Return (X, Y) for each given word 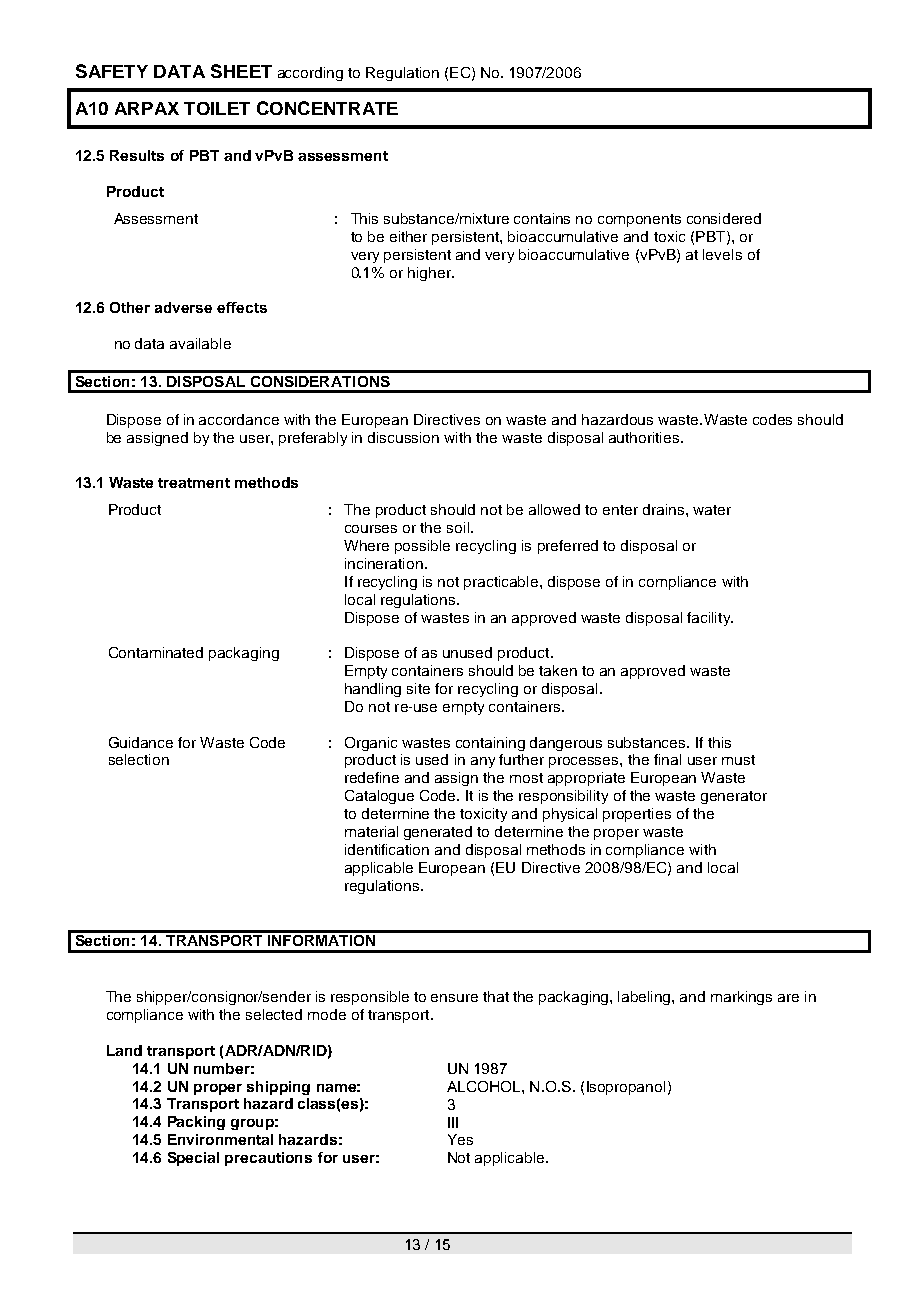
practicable (502, 583)
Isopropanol (626, 1088)
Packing (196, 1123)
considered (724, 218)
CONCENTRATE (327, 108)
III (453, 1122)
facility (710, 619)
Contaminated (156, 652)
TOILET (217, 108)
